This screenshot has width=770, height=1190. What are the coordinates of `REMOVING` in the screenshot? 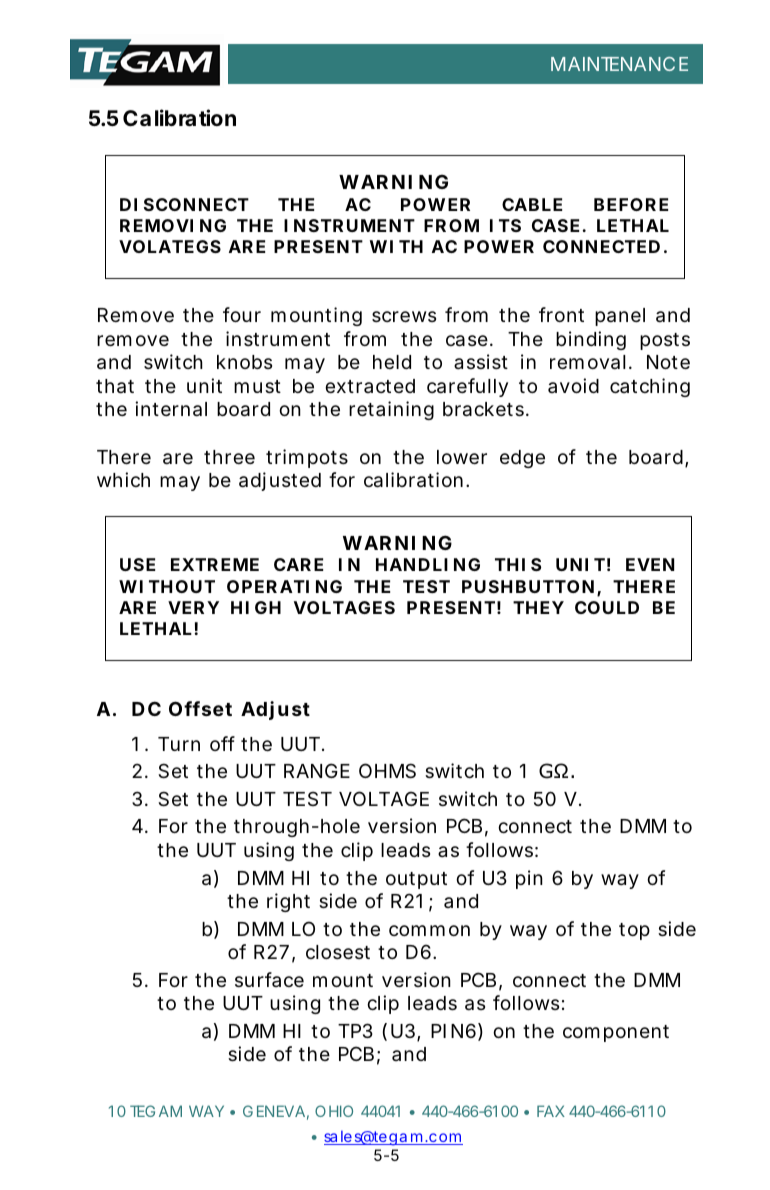 It's located at (173, 225).
